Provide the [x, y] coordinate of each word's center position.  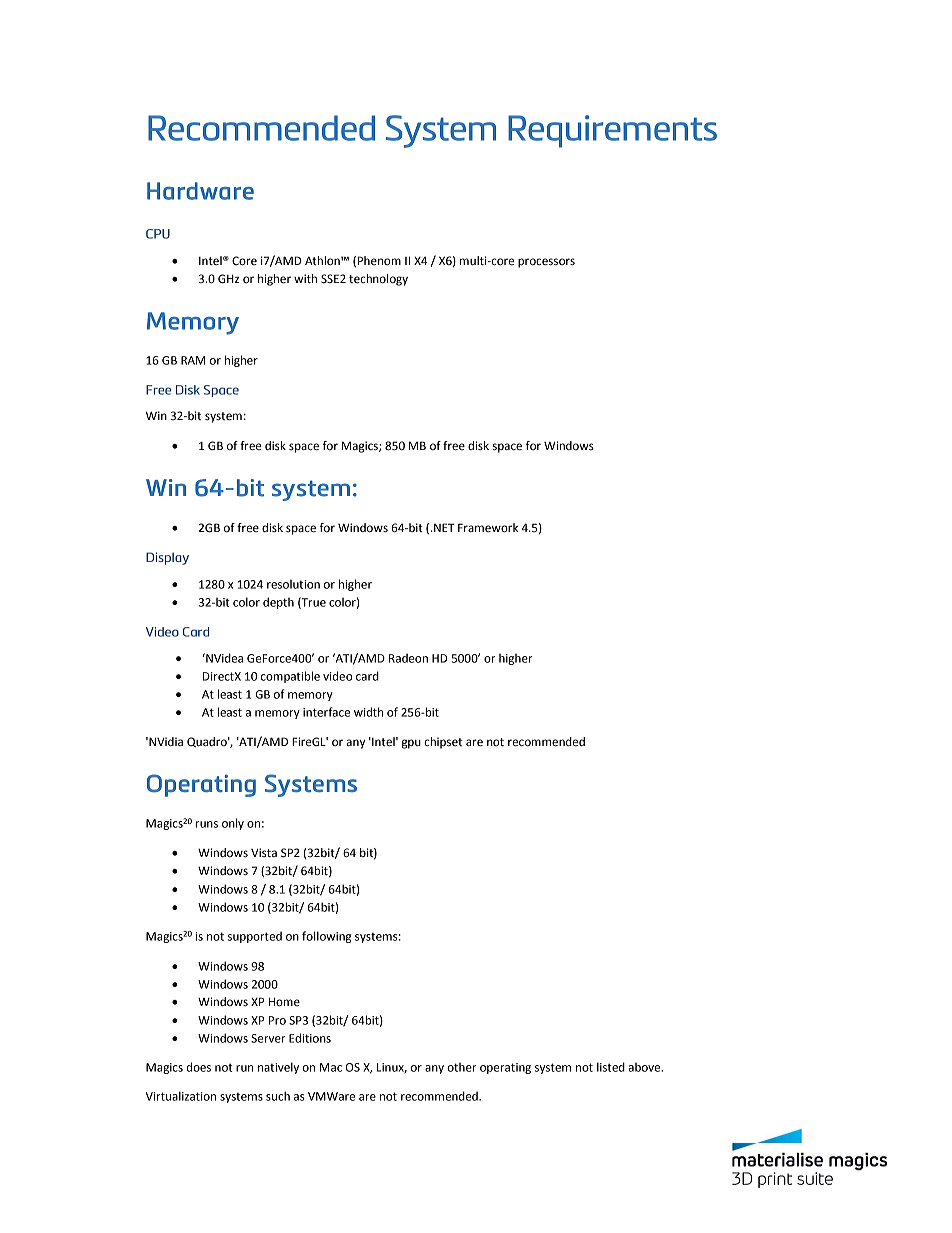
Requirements [612, 131]
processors [546, 263]
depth [278, 603]
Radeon [408, 658]
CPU [158, 234]
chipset [443, 743]
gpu [411, 744]
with [305, 279]
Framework [488, 528]
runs [206, 824]
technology [378, 280]
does [198, 1067]
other [461, 1067]
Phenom [379, 261]
